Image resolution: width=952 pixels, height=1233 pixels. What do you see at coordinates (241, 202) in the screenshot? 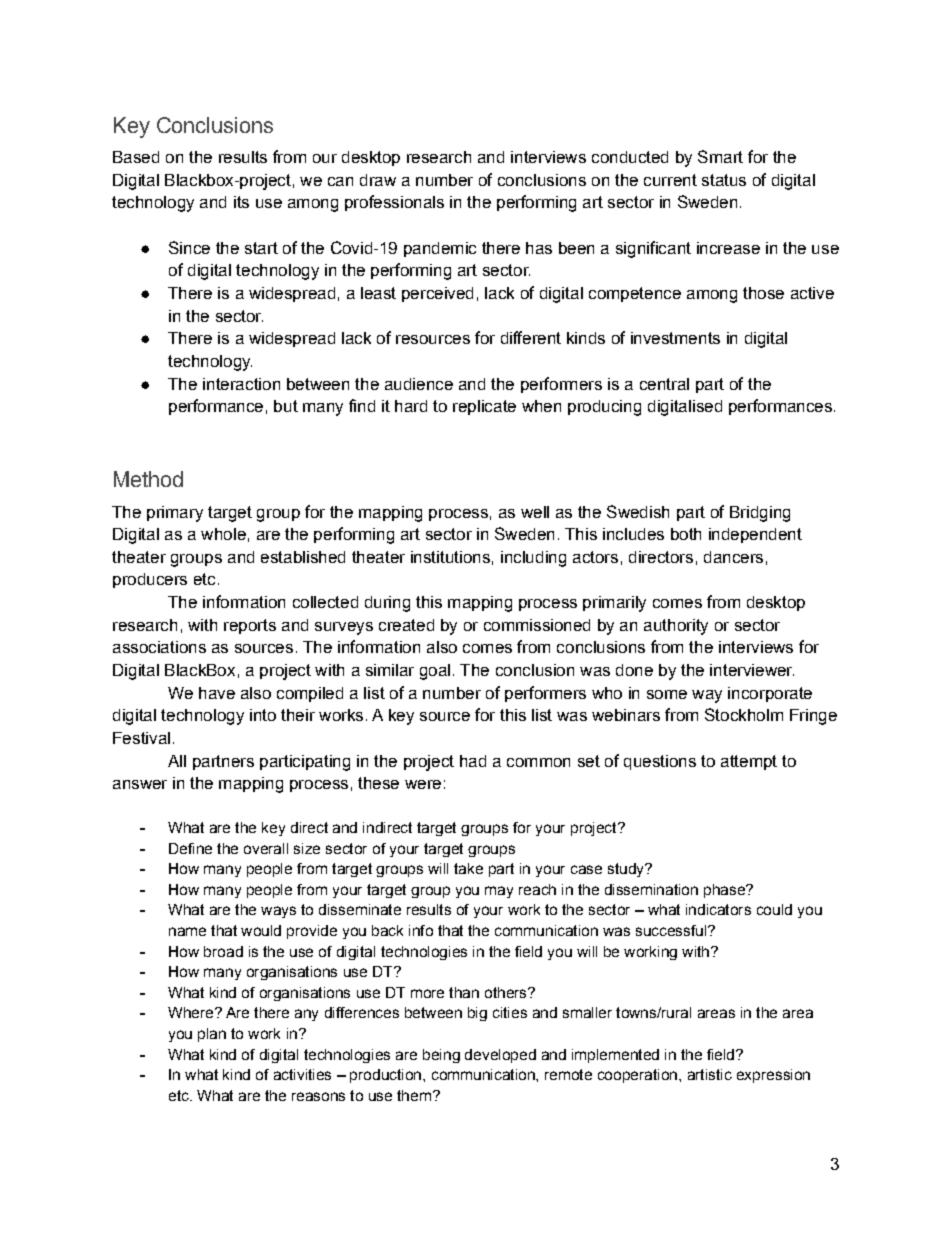
I see `its` at bounding box center [241, 202].
